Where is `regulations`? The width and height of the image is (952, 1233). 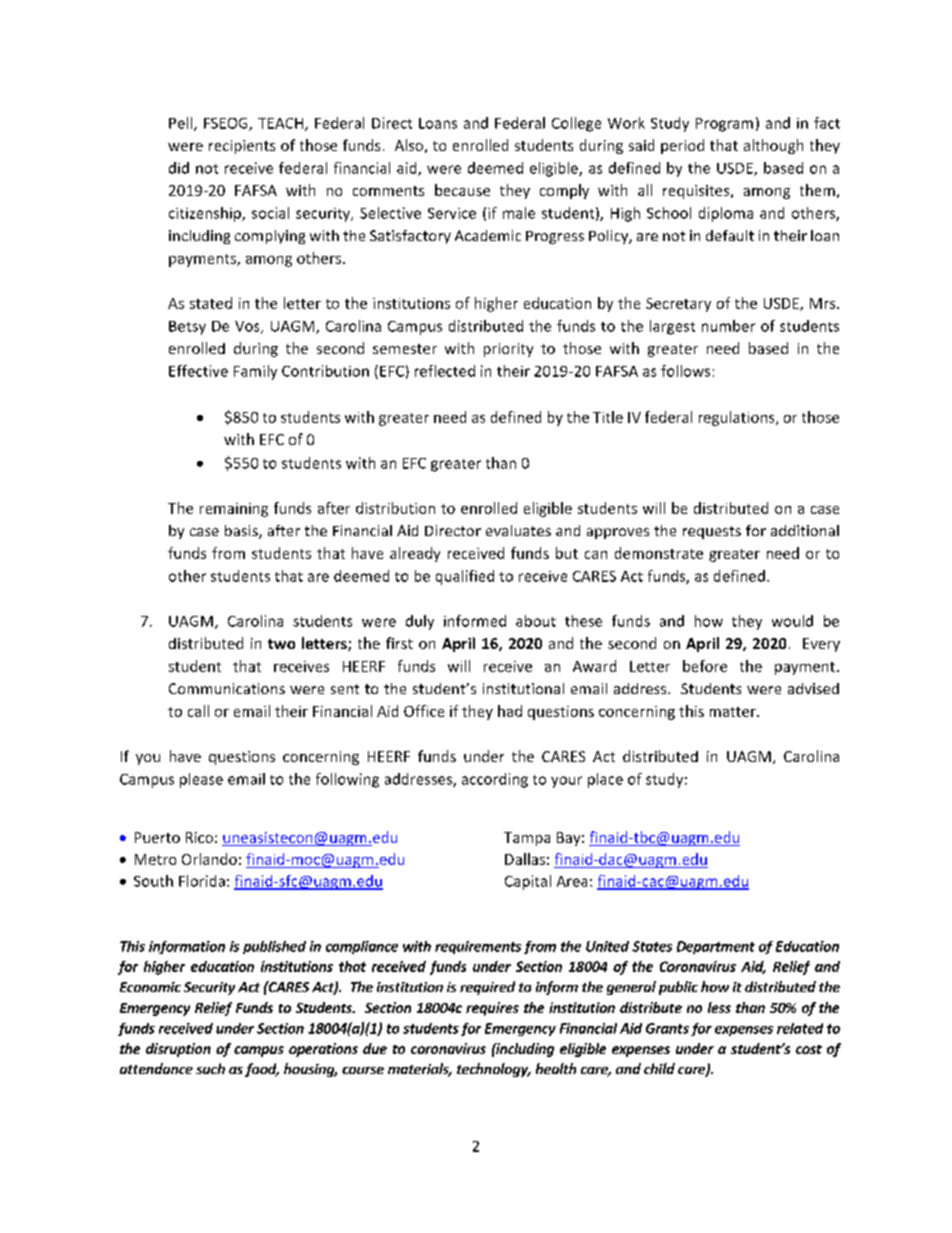 regulations is located at coordinates (738, 418).
